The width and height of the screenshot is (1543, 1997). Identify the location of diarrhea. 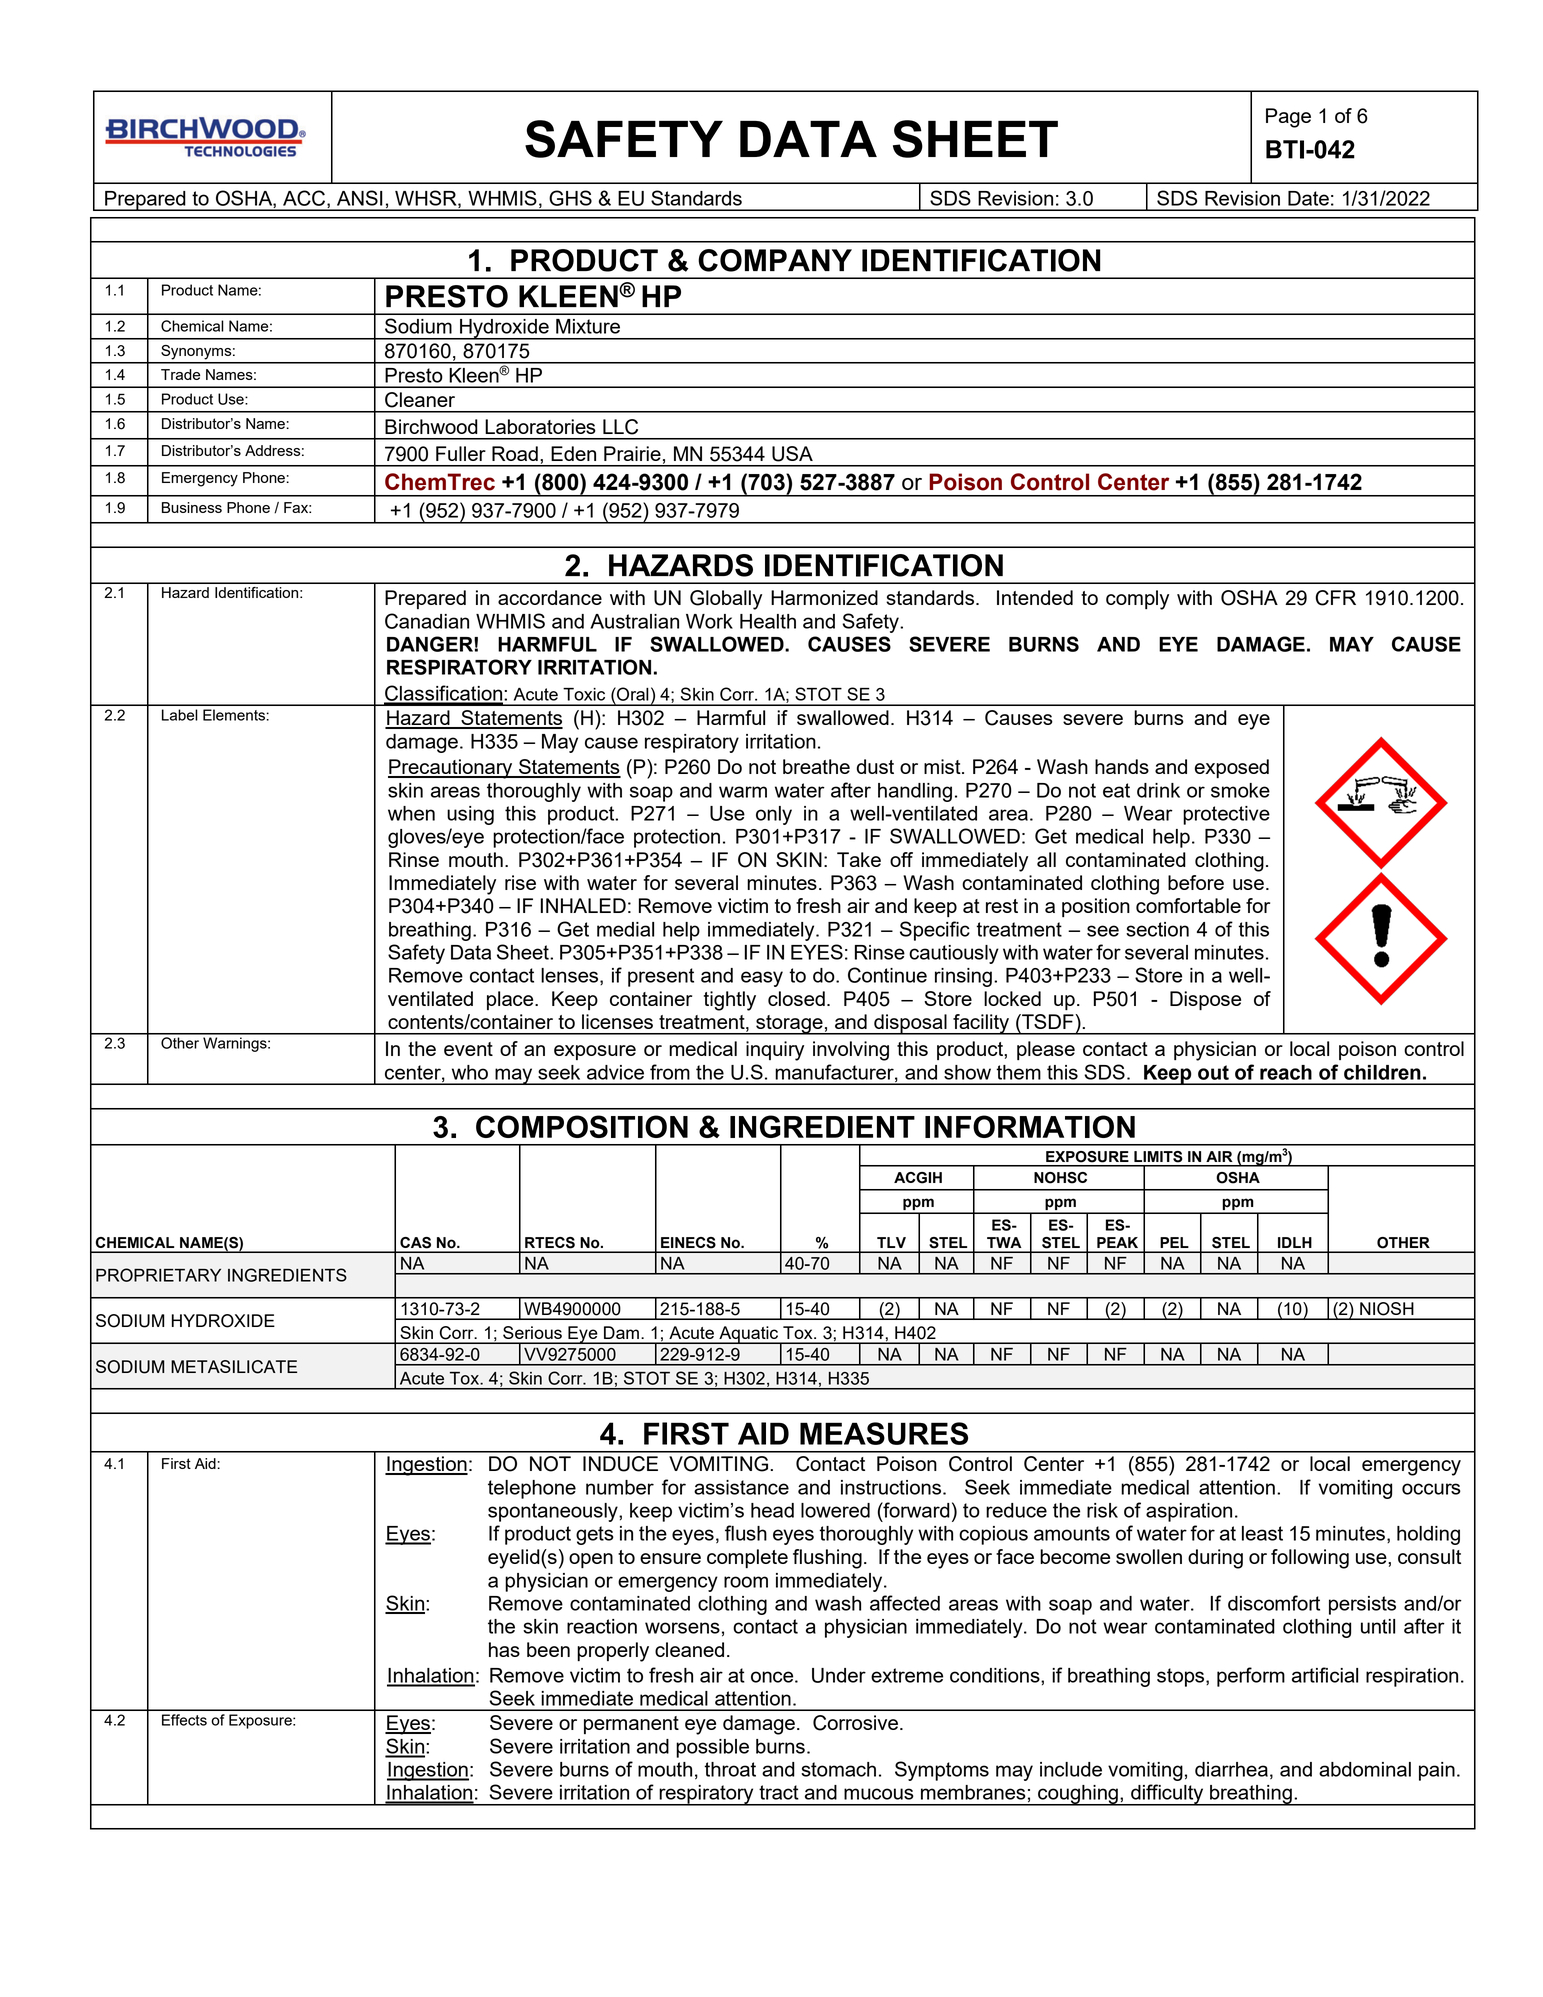
(1231, 1769).
